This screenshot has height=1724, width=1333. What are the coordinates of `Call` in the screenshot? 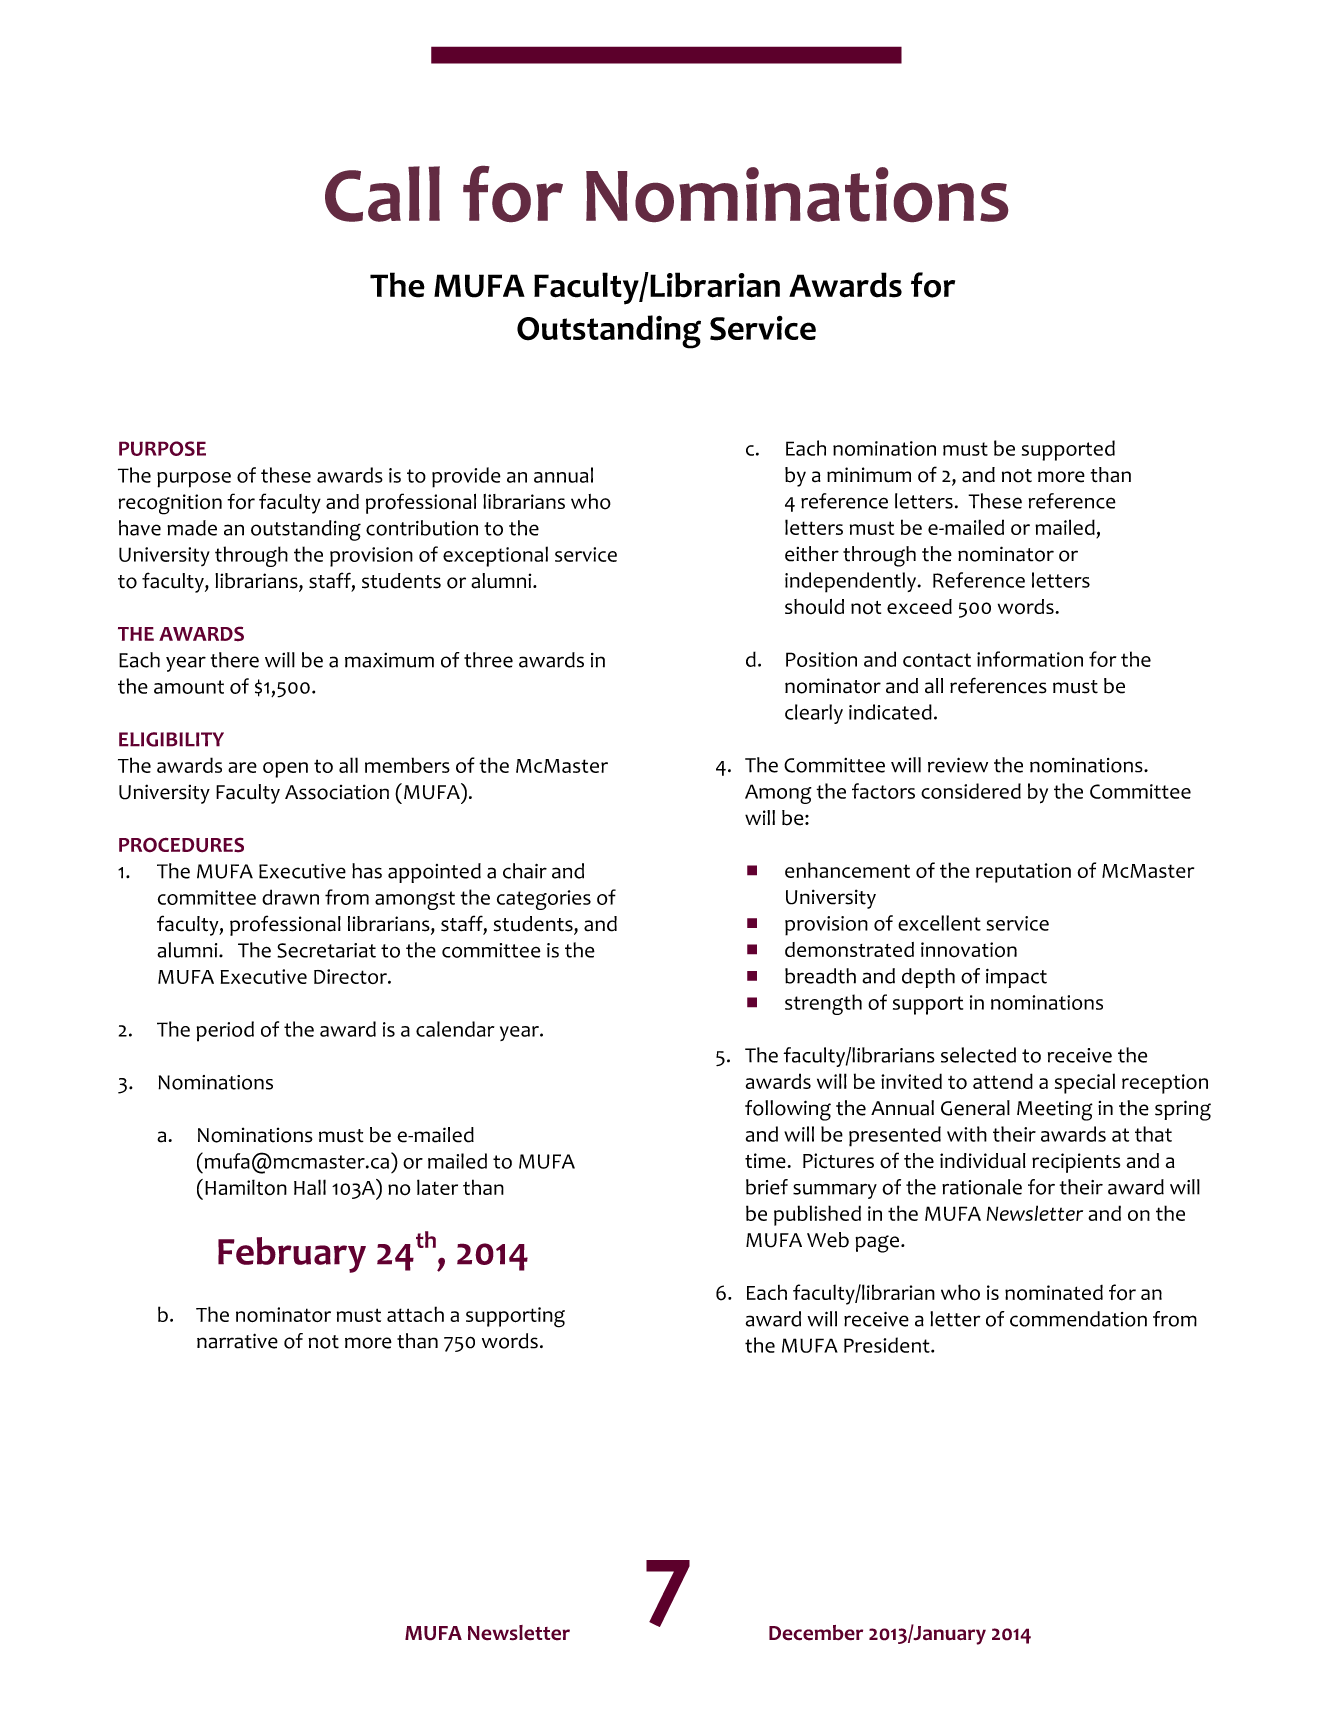 It's located at (382, 194).
